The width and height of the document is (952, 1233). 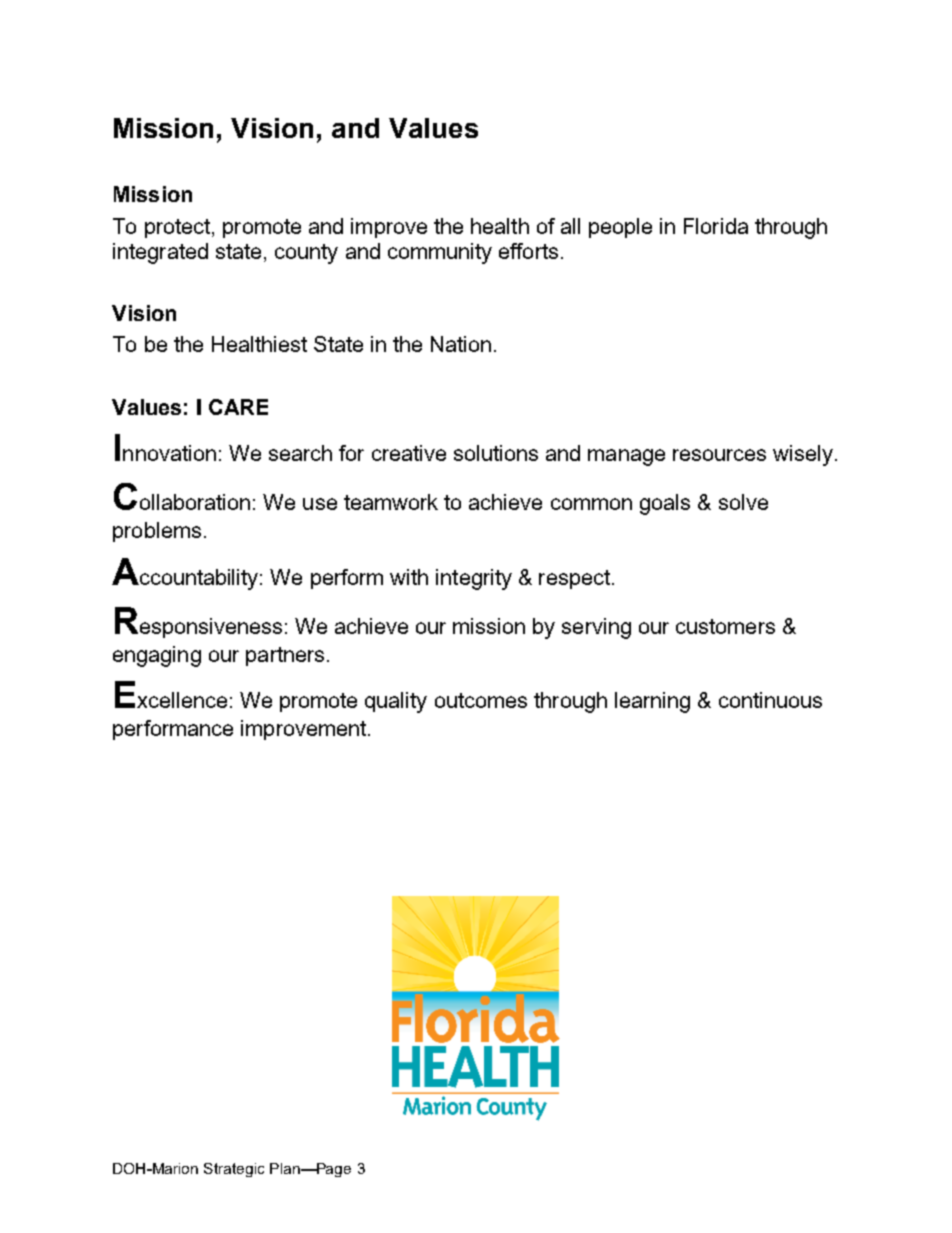 What do you see at coordinates (285, 656) in the document?
I see `partners` at bounding box center [285, 656].
